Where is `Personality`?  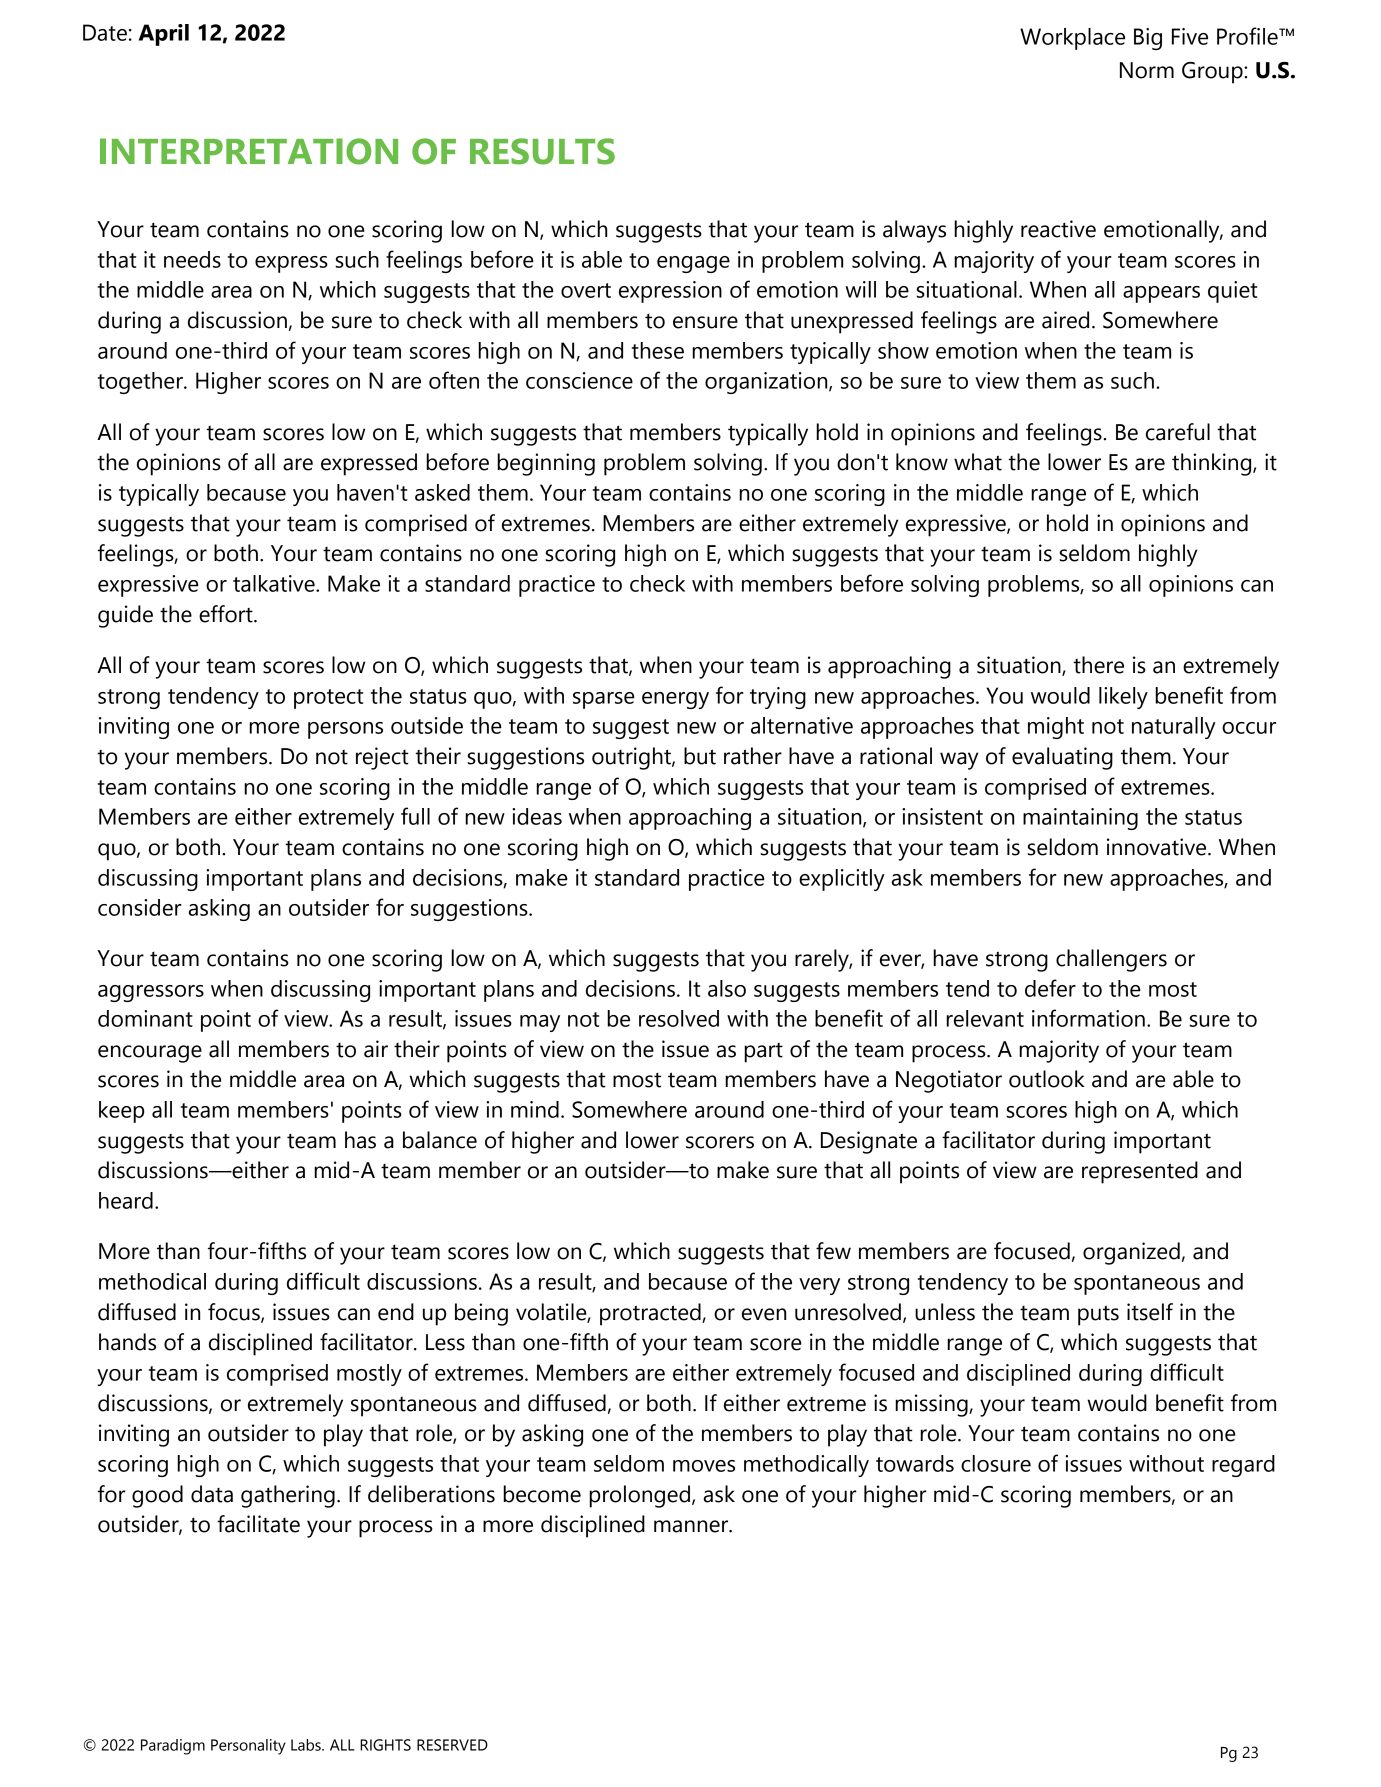
Personality is located at coordinates (248, 1747).
